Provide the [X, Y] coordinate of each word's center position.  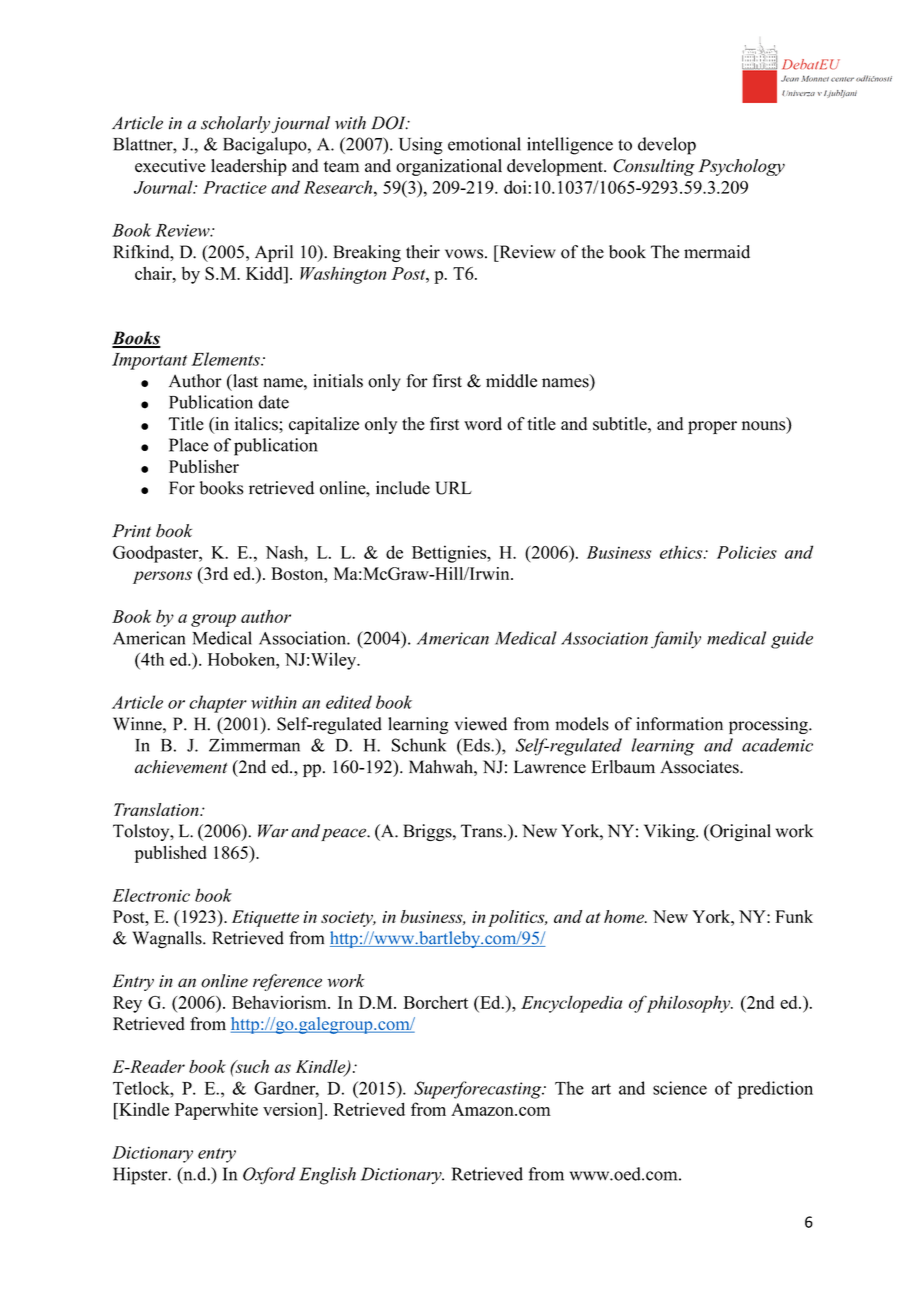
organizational [449, 167]
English [327, 1176]
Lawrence [550, 767]
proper [712, 427]
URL [453, 488]
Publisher [204, 466]
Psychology [741, 167]
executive [170, 165]
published [171, 854]
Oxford [269, 1175]
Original [739, 832]
